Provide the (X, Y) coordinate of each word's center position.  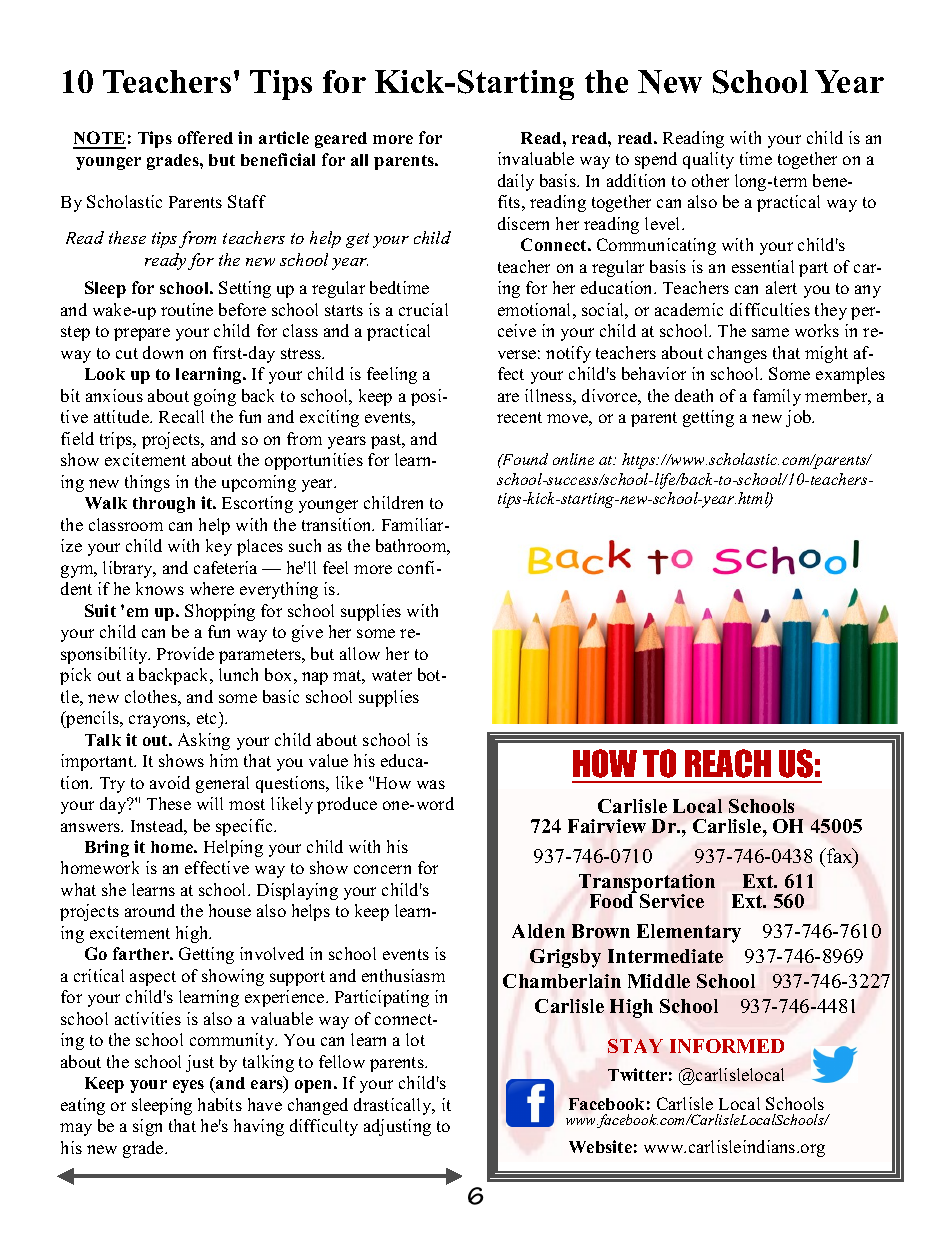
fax (840, 857)
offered (205, 137)
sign (147, 1127)
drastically (394, 1106)
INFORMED (727, 1046)
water (392, 675)
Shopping (220, 612)
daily (516, 182)
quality (708, 160)
